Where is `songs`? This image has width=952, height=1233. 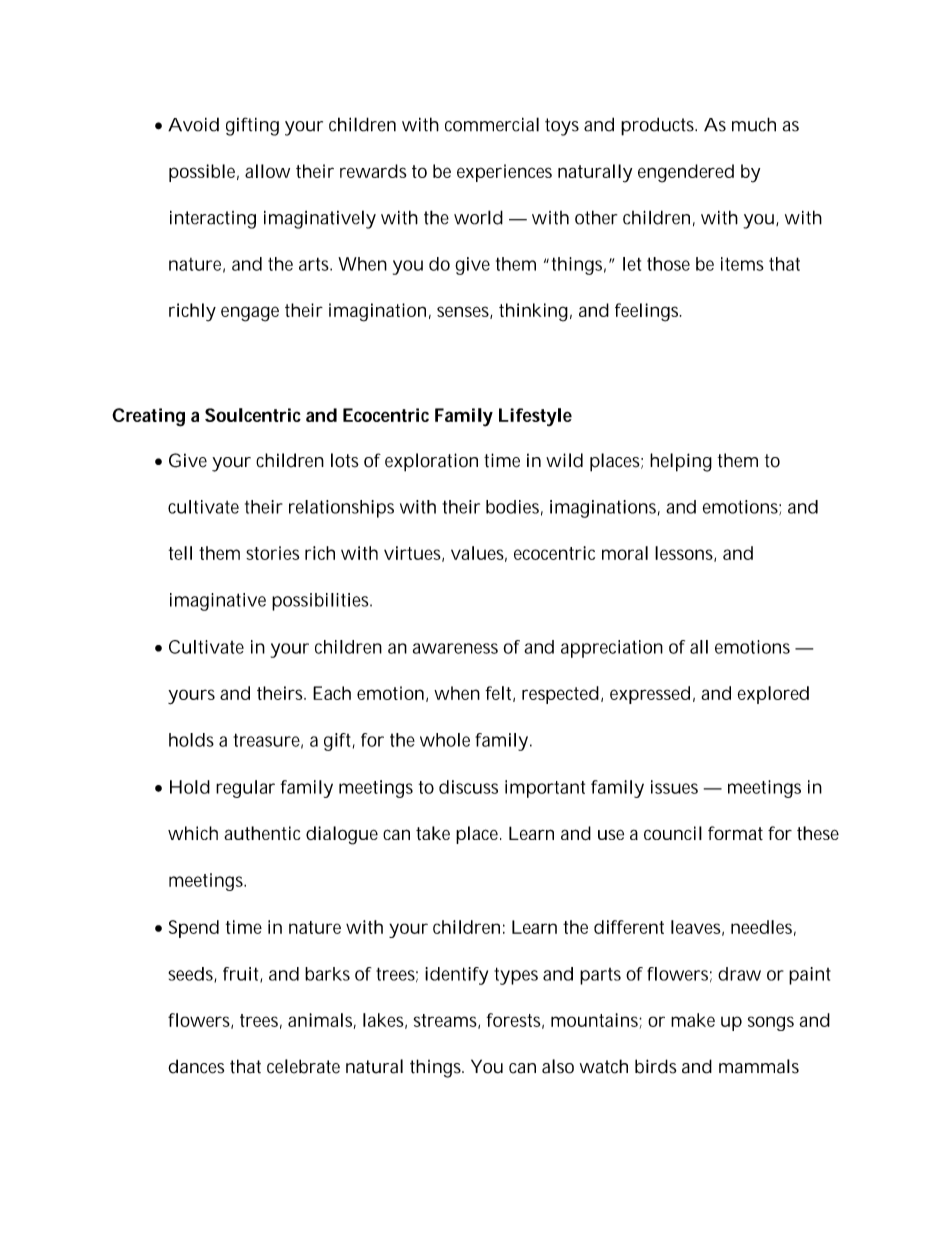 songs is located at coordinates (771, 1023).
